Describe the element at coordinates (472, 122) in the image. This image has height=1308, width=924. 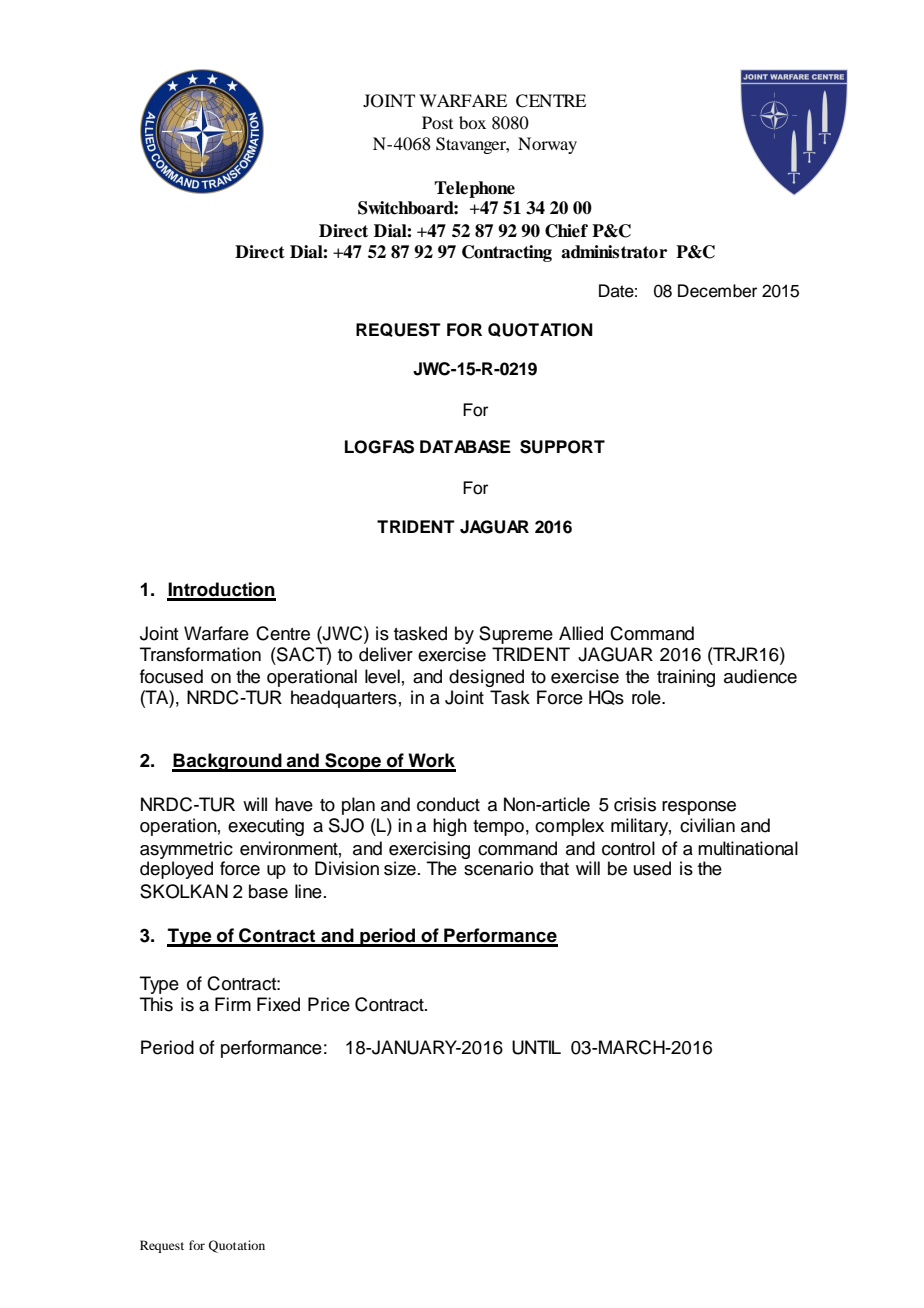
I see `box` at that location.
